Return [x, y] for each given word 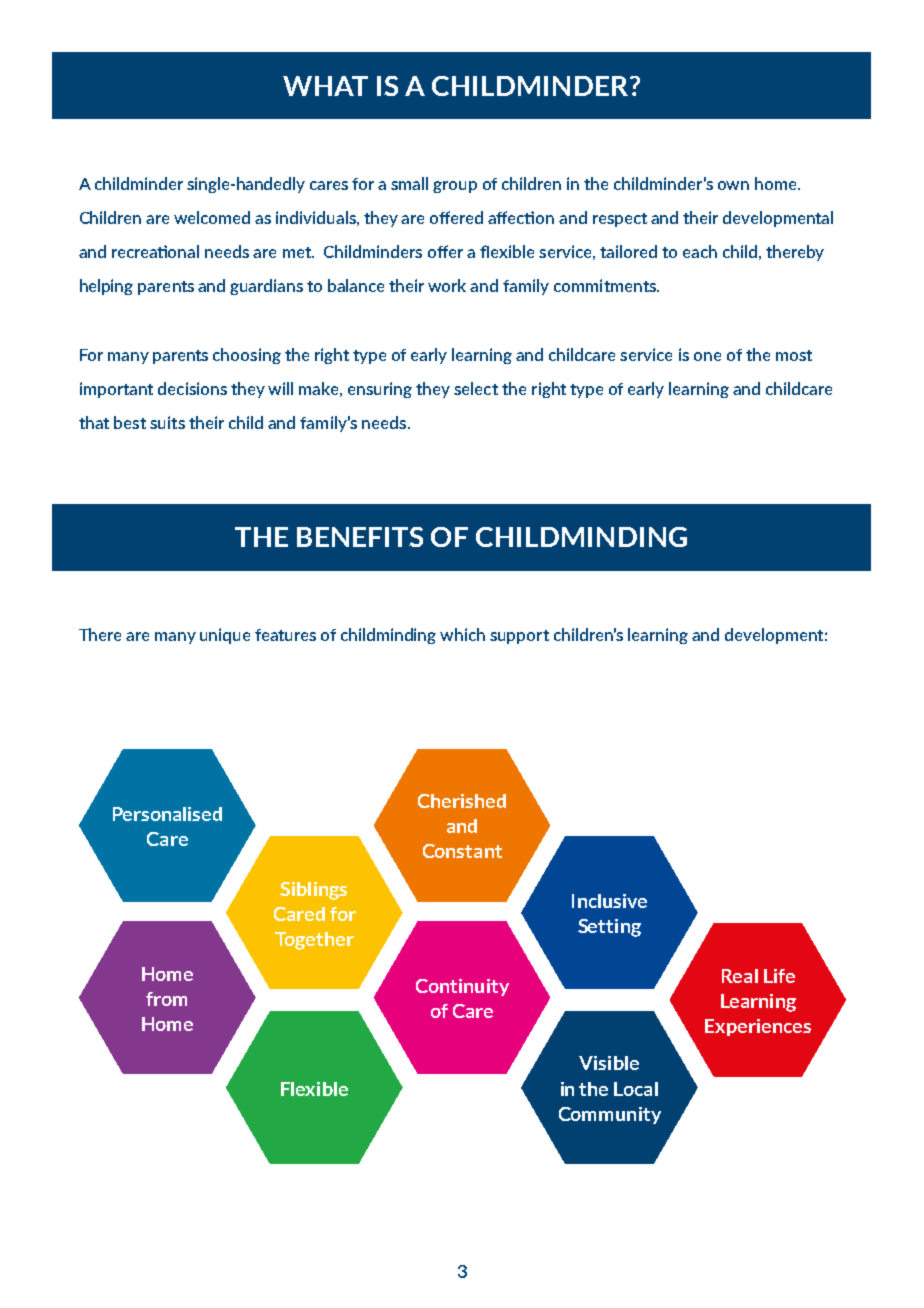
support [519, 637]
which [462, 634]
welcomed [212, 217]
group [455, 187]
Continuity [462, 987]
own [733, 185]
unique [225, 636]
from [166, 999]
